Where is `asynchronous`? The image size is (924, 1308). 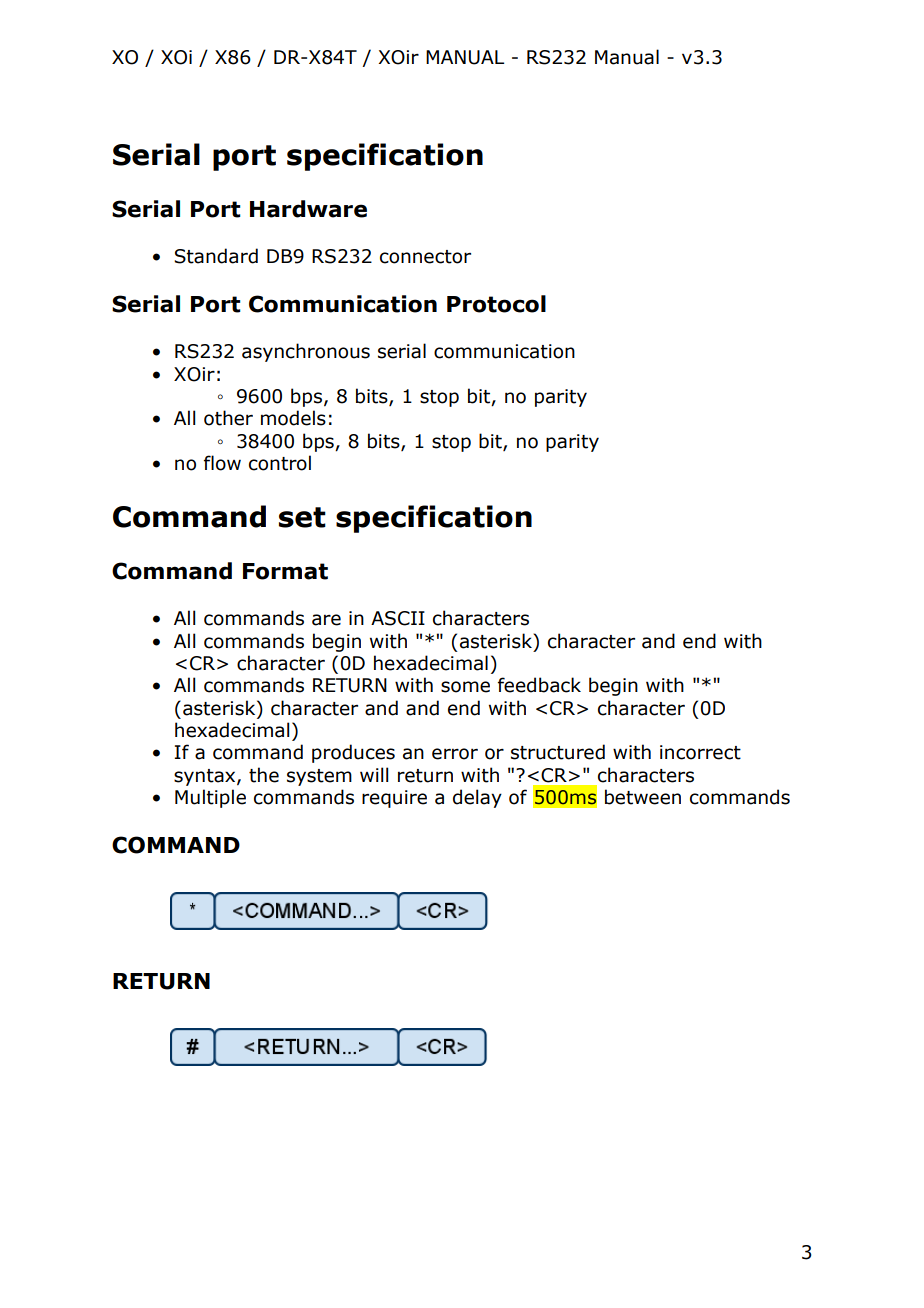 asynchronous is located at coordinates (306, 352).
